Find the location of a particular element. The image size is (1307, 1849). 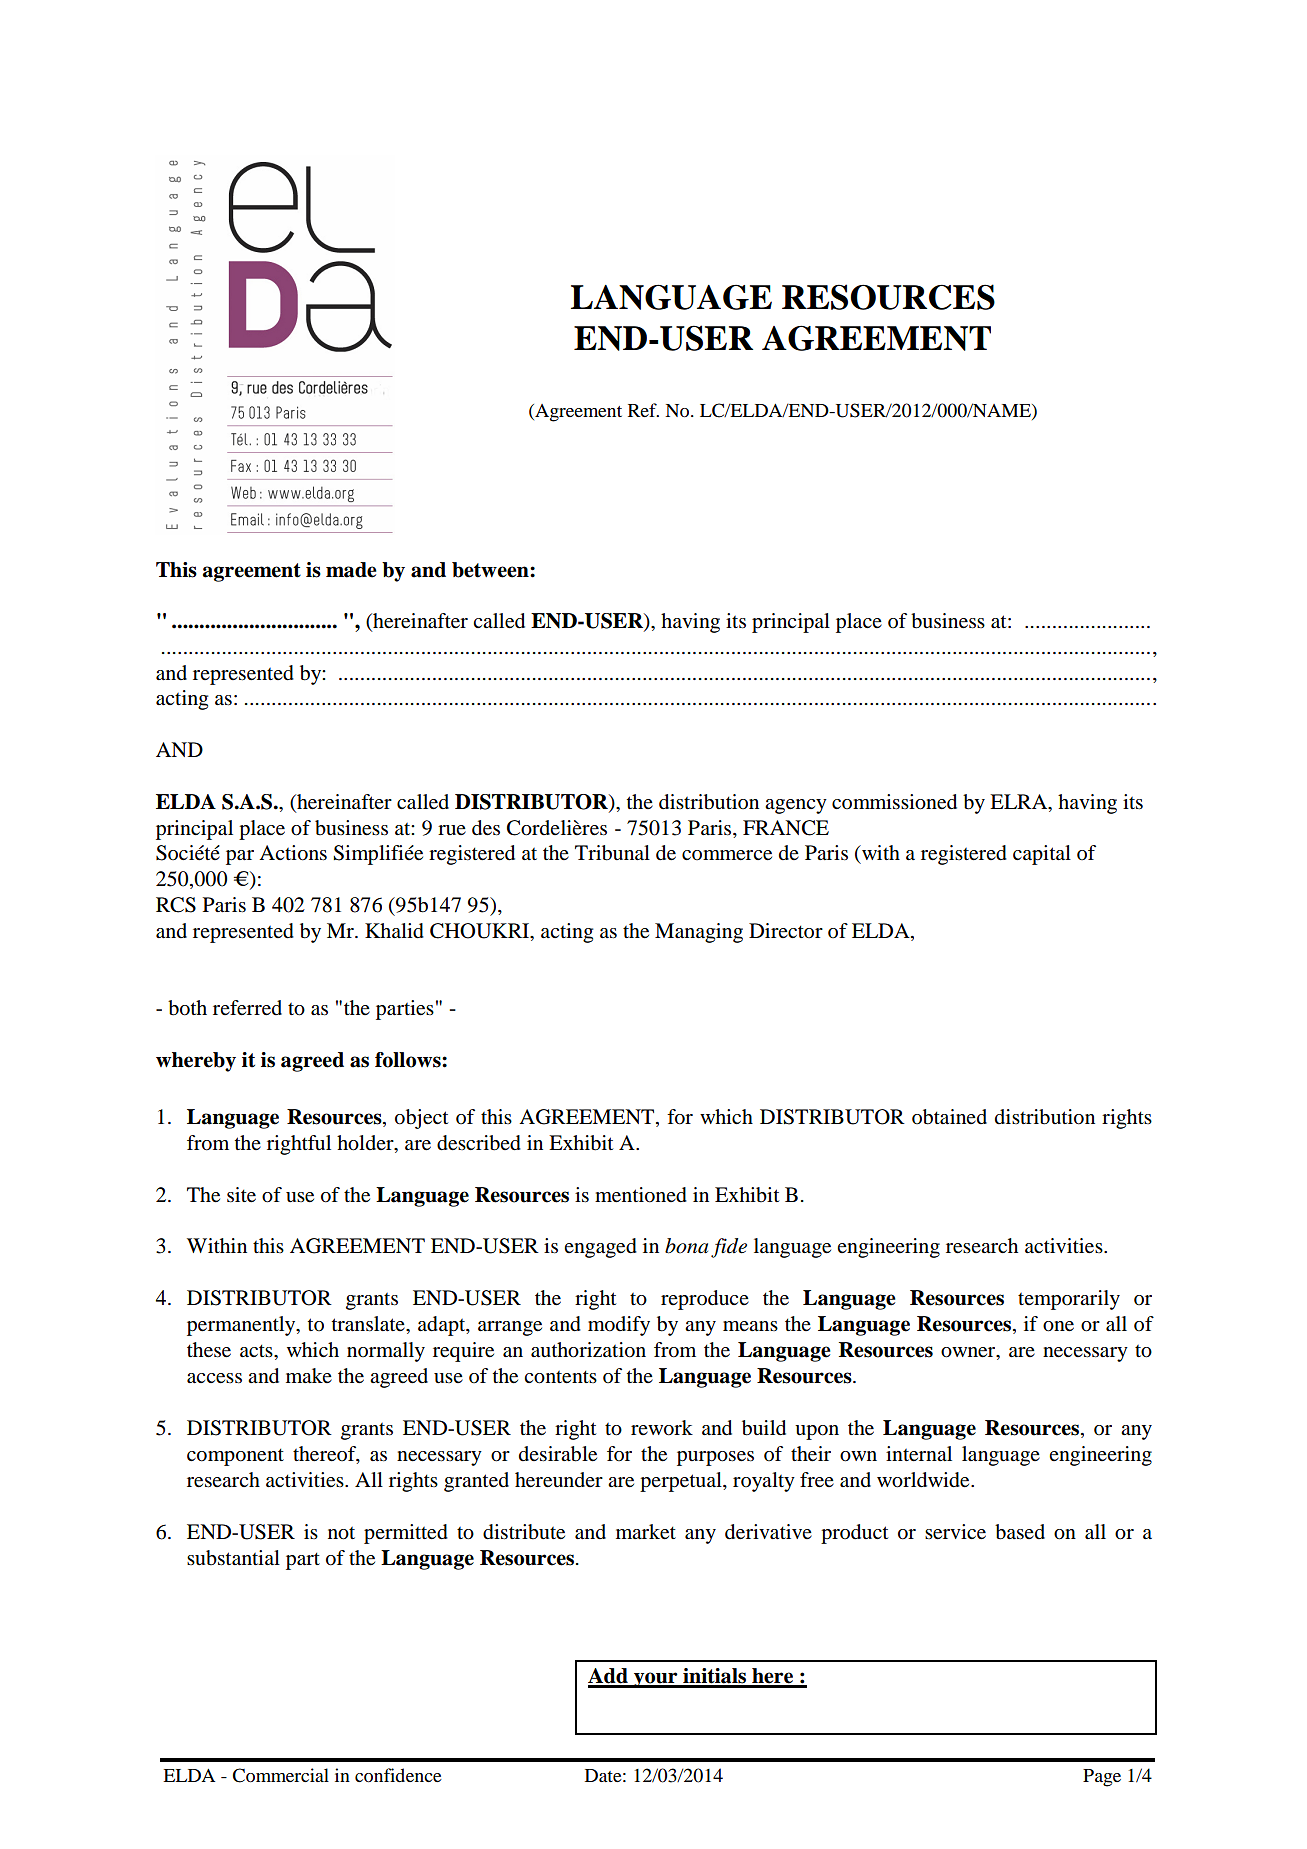

Commercial is located at coordinates (280, 1775).
